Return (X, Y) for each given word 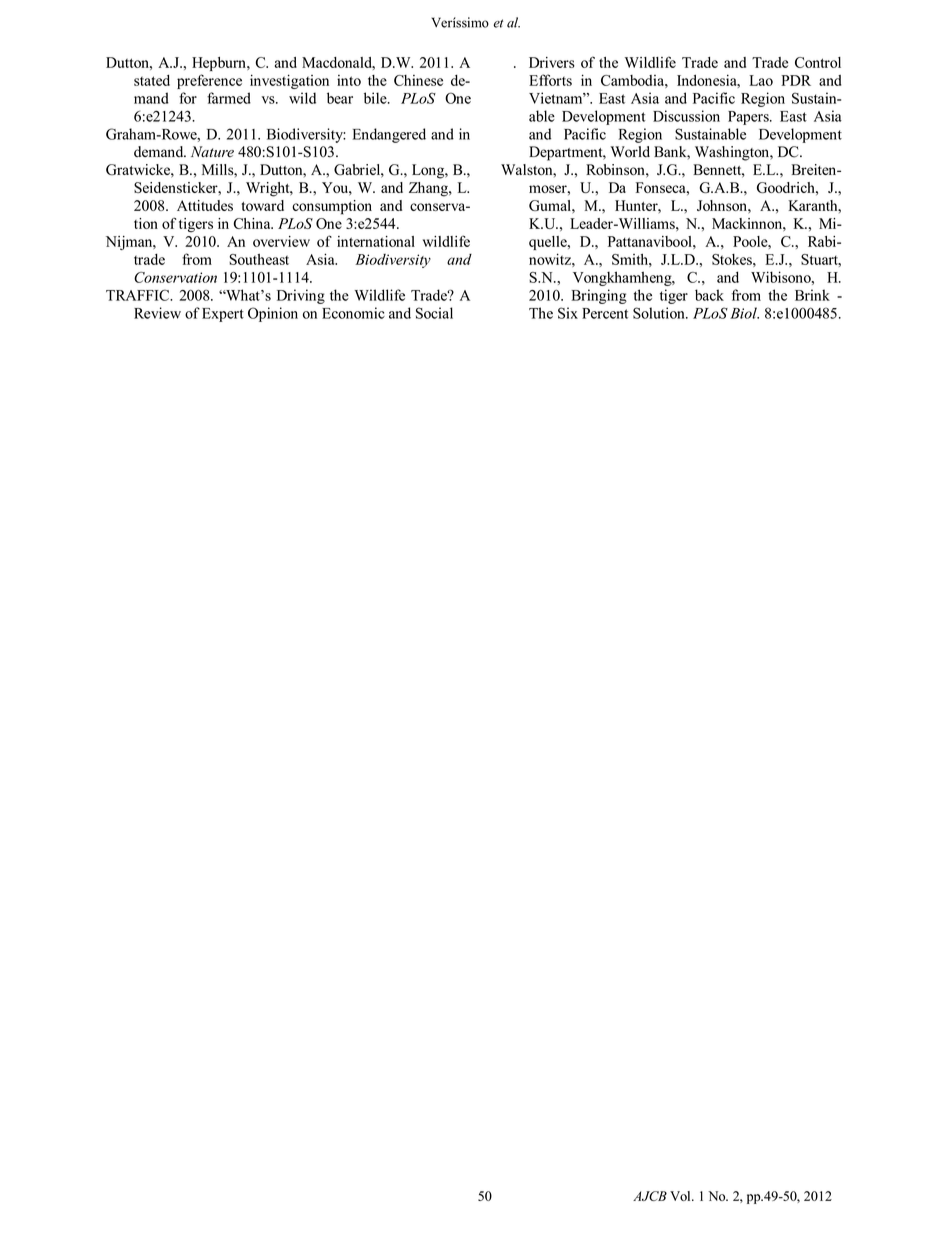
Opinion (273, 314)
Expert (223, 315)
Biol (744, 313)
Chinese (418, 80)
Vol (681, 1196)
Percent (605, 313)
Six (568, 313)
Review (157, 313)
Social (434, 313)
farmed (229, 98)
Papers (749, 118)
